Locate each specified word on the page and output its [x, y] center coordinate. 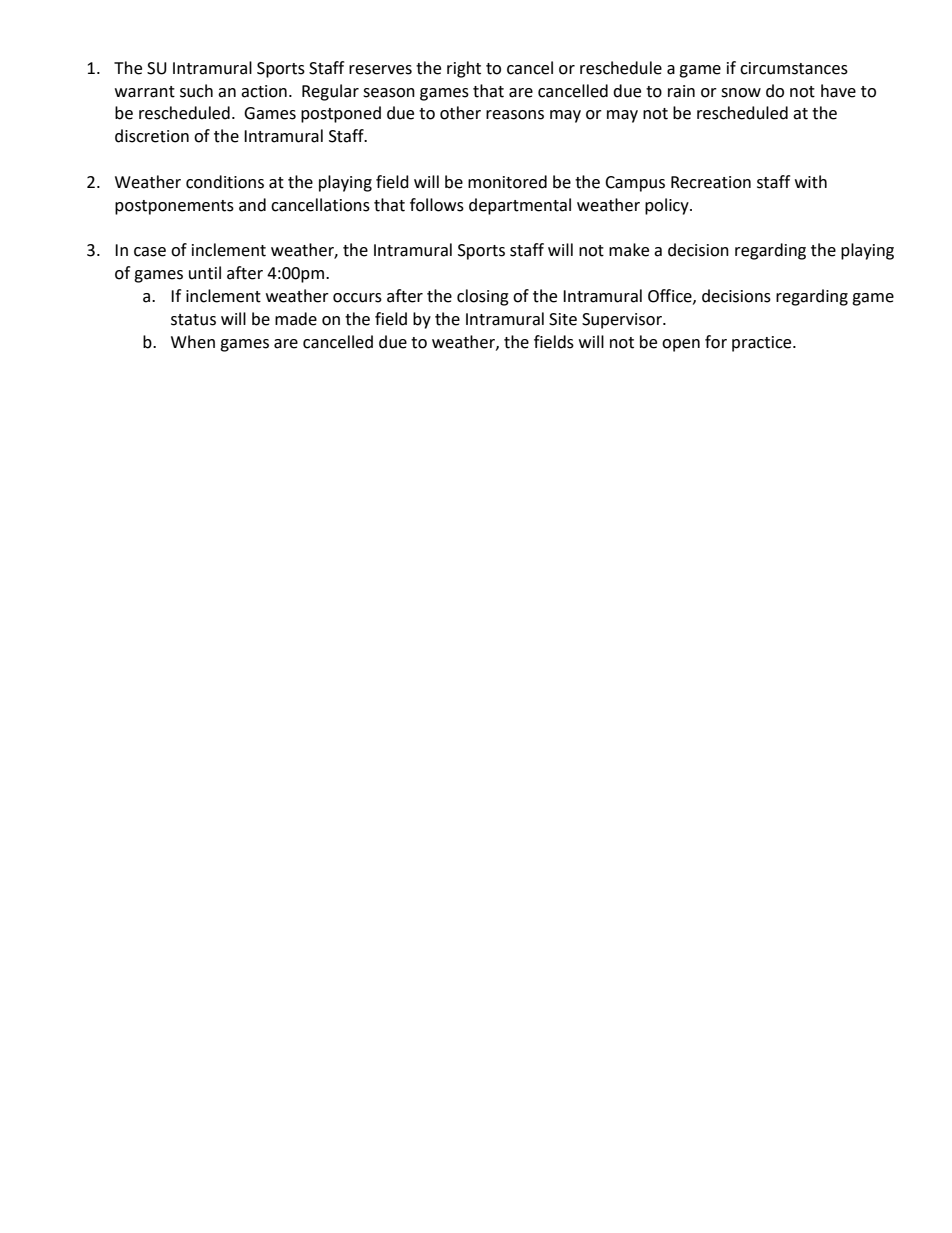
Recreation [711, 182]
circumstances [794, 68]
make [629, 250]
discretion [152, 136]
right [464, 69]
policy [668, 206]
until [205, 273]
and [252, 205]
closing [483, 297]
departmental [520, 206]
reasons [515, 115]
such [196, 91]
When [193, 342]
